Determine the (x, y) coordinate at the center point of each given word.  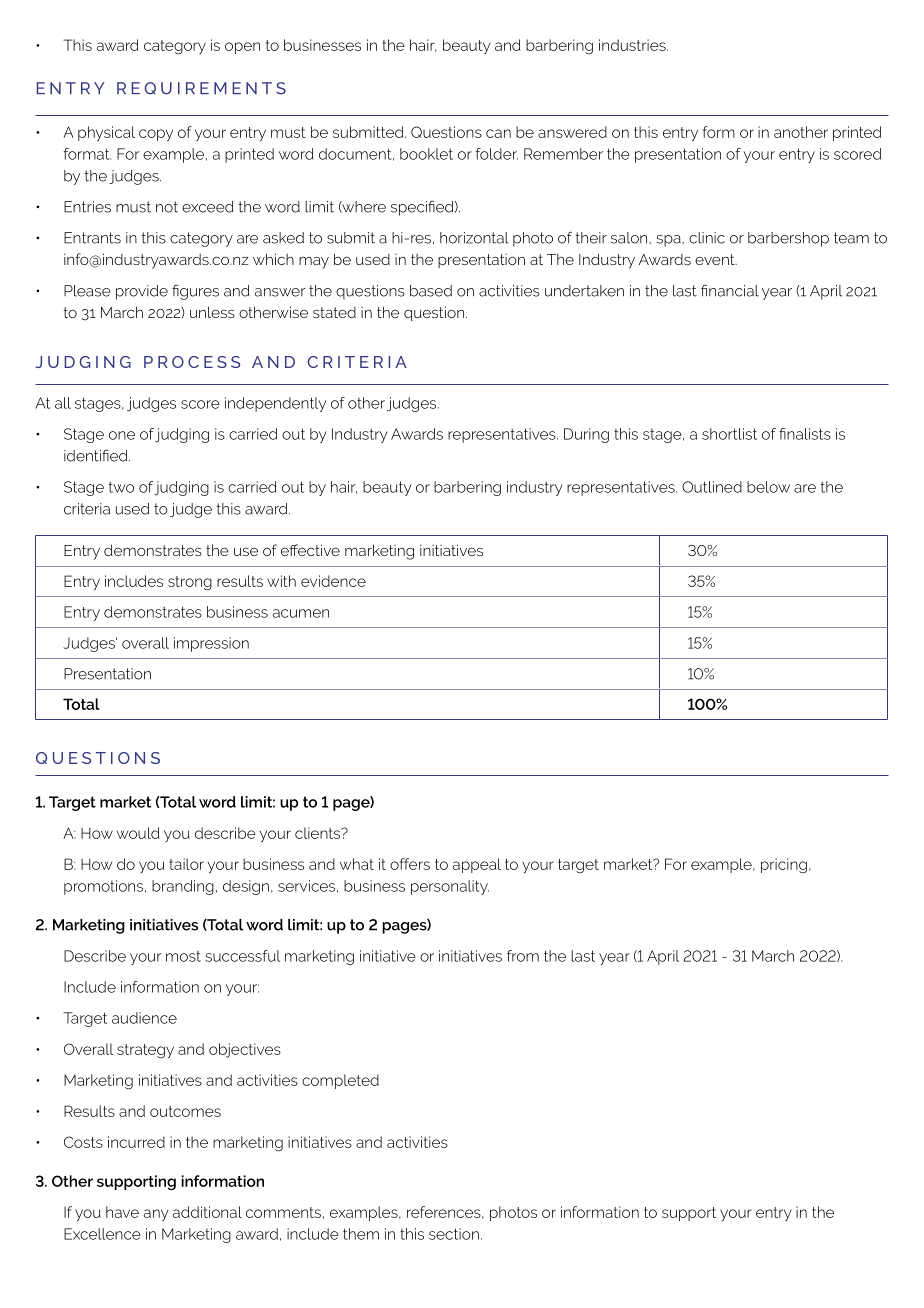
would (138, 833)
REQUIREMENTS (201, 88)
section (454, 1234)
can (498, 133)
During (586, 435)
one (122, 435)
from (523, 956)
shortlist (729, 434)
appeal (477, 865)
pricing (784, 865)
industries (633, 45)
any (156, 1215)
